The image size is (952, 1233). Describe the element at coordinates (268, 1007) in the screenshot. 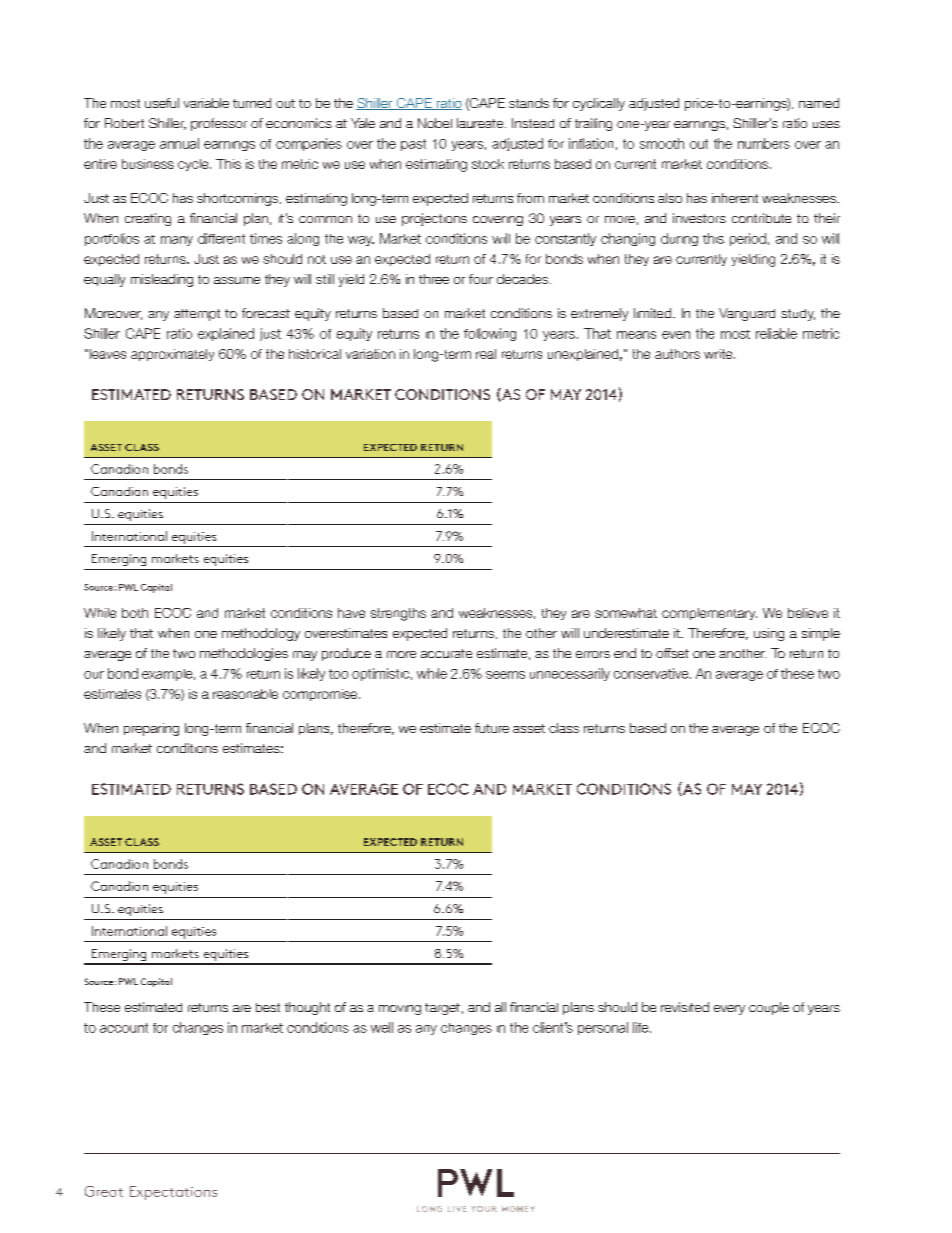

I see `best` at that location.
